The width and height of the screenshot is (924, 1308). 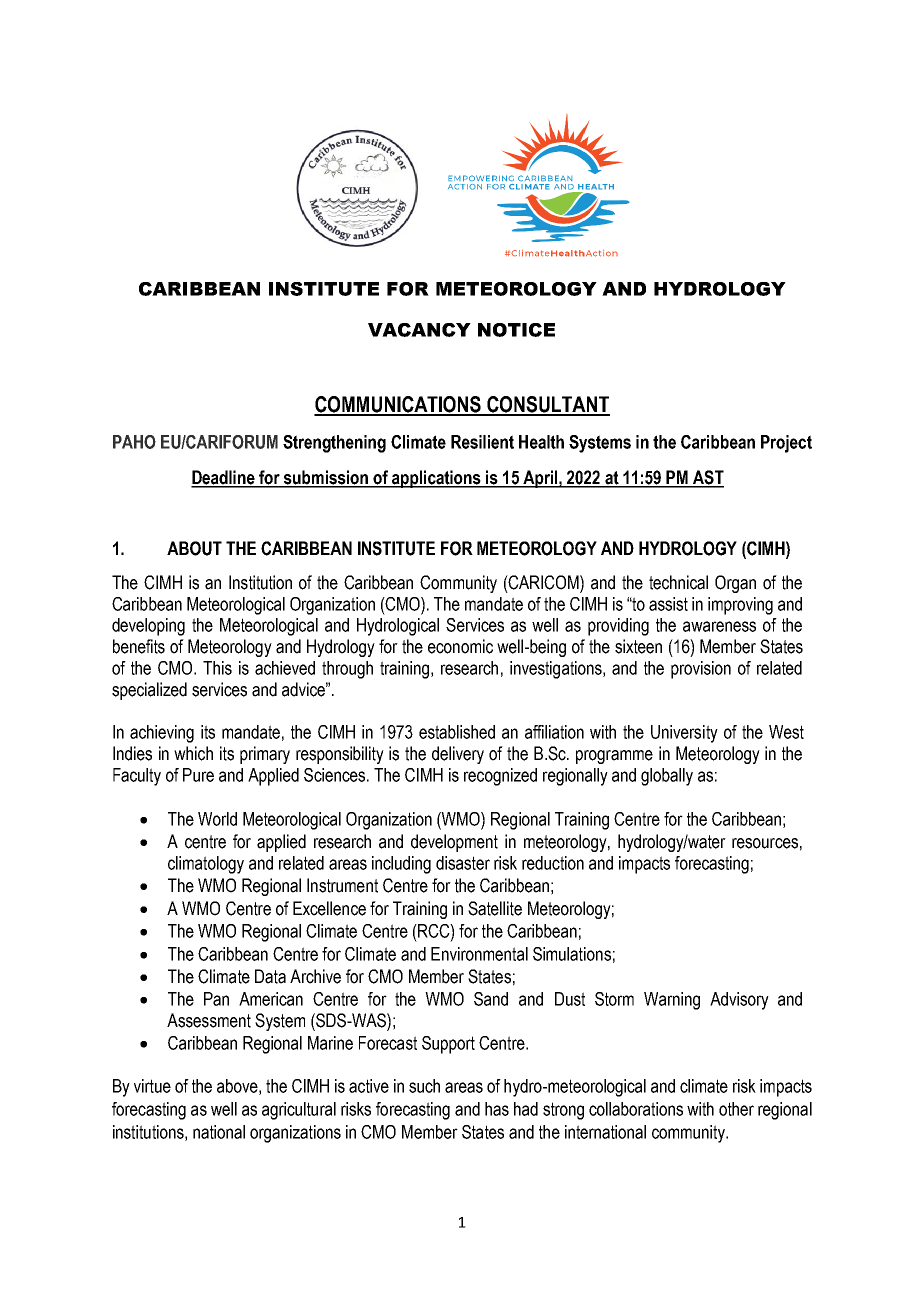 What do you see at coordinates (334, 444) in the screenshot?
I see `Strengthening` at bounding box center [334, 444].
